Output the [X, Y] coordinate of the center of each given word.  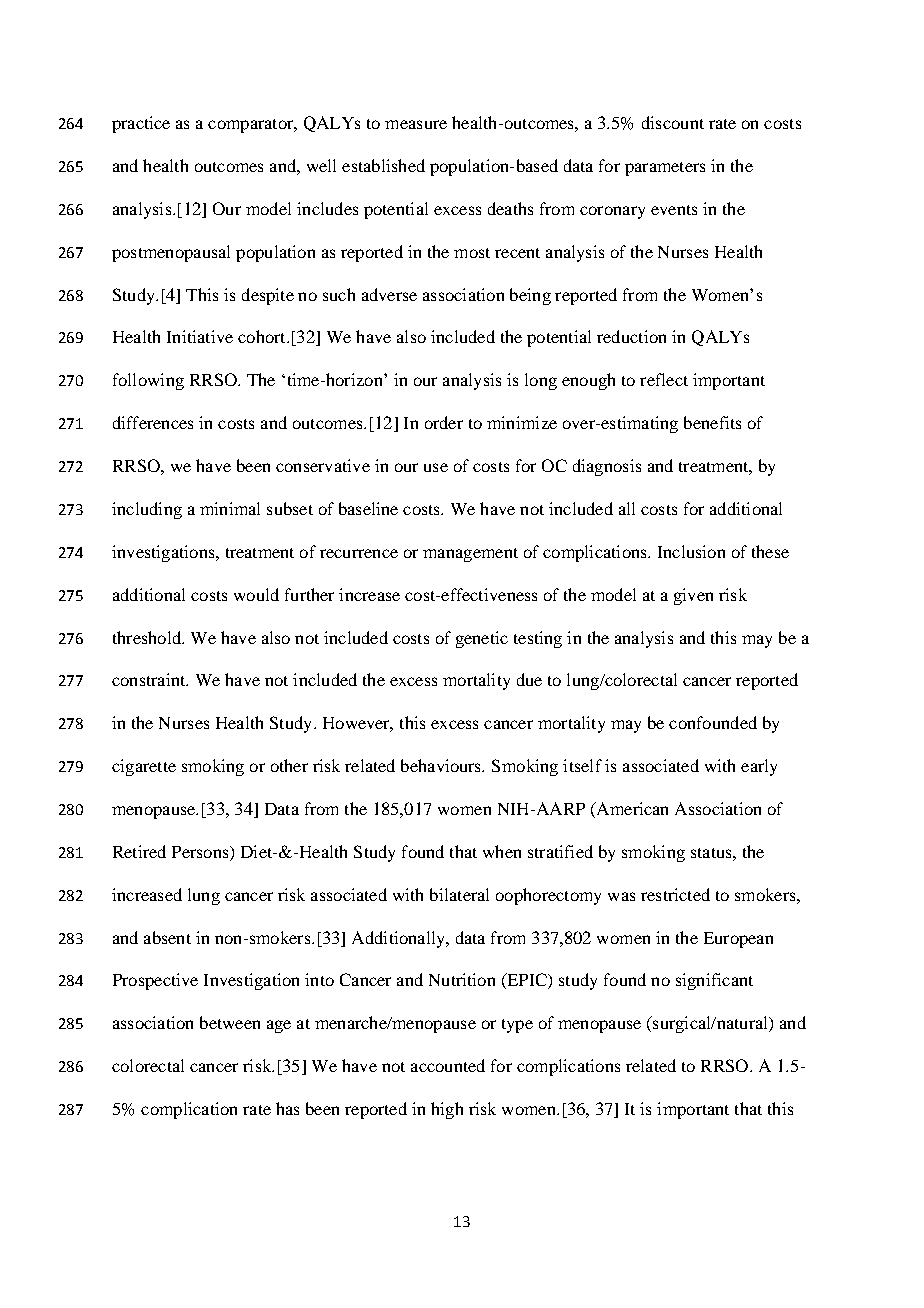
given [693, 596]
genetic [482, 639]
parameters [665, 169]
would [256, 594]
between [230, 1022]
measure [416, 124]
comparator [252, 126]
